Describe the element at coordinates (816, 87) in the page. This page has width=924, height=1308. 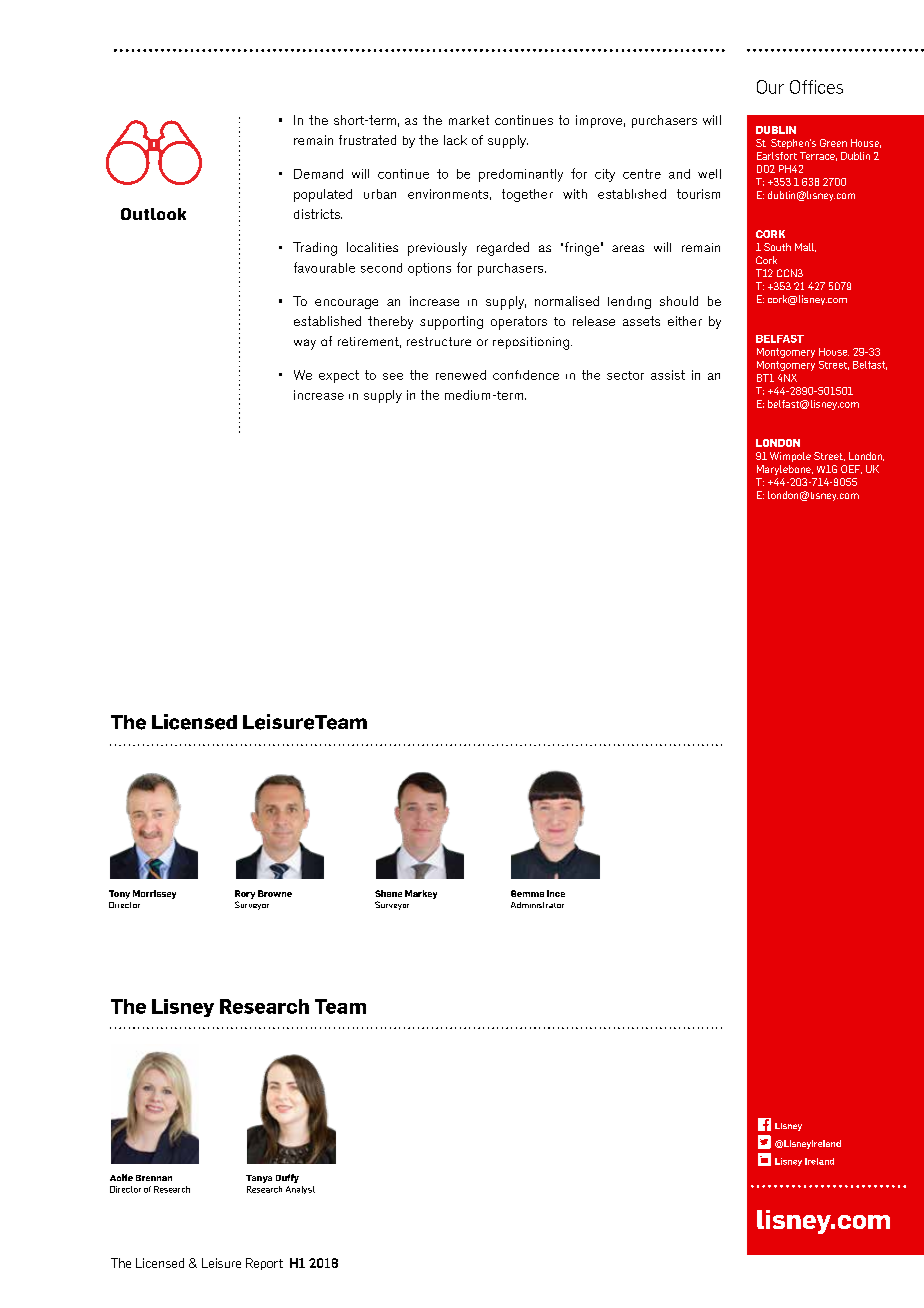
I see `Offices` at that location.
